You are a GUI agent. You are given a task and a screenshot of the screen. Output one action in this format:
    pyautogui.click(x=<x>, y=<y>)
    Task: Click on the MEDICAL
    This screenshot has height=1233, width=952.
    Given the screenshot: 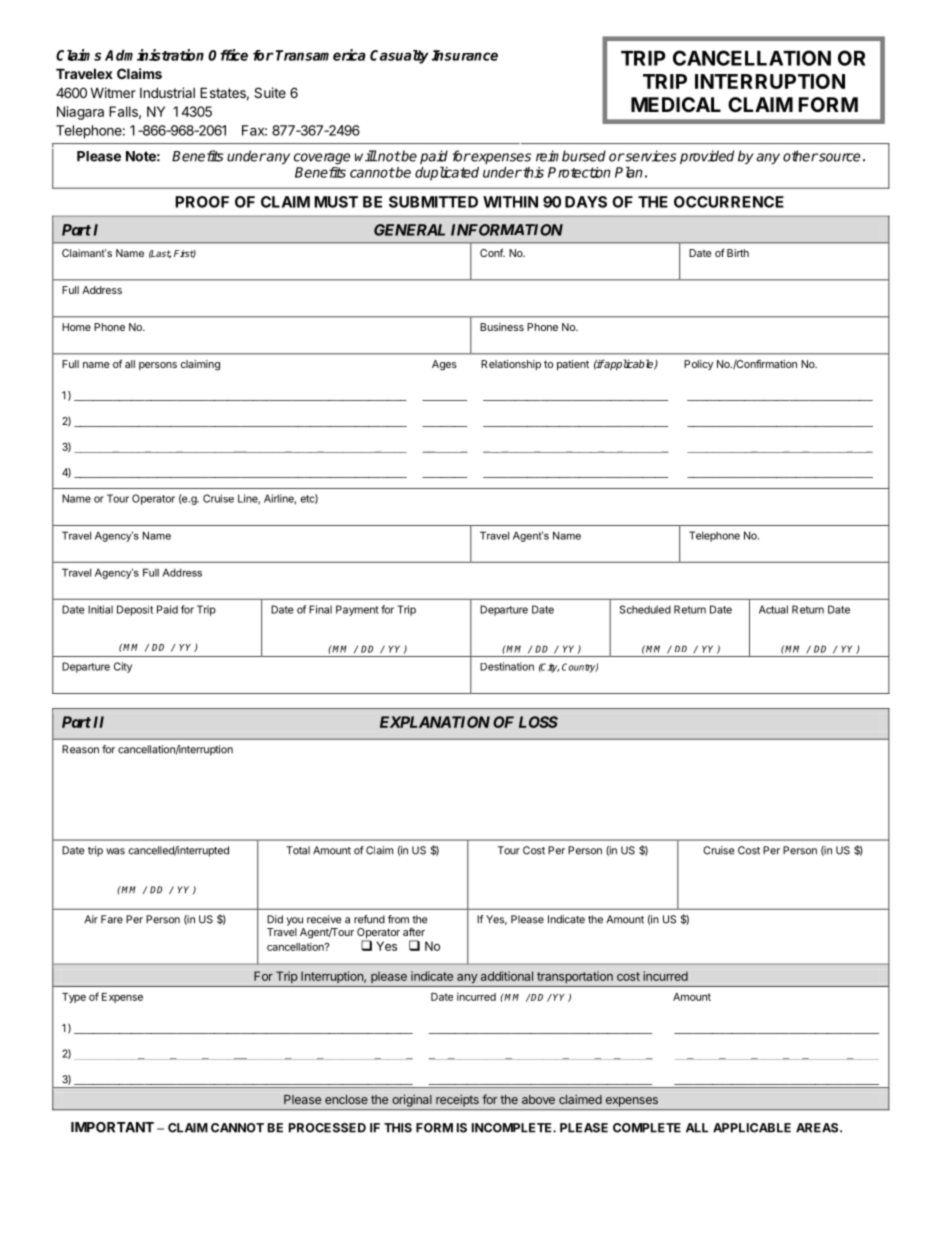 What is the action you would take?
    pyautogui.click(x=676, y=104)
